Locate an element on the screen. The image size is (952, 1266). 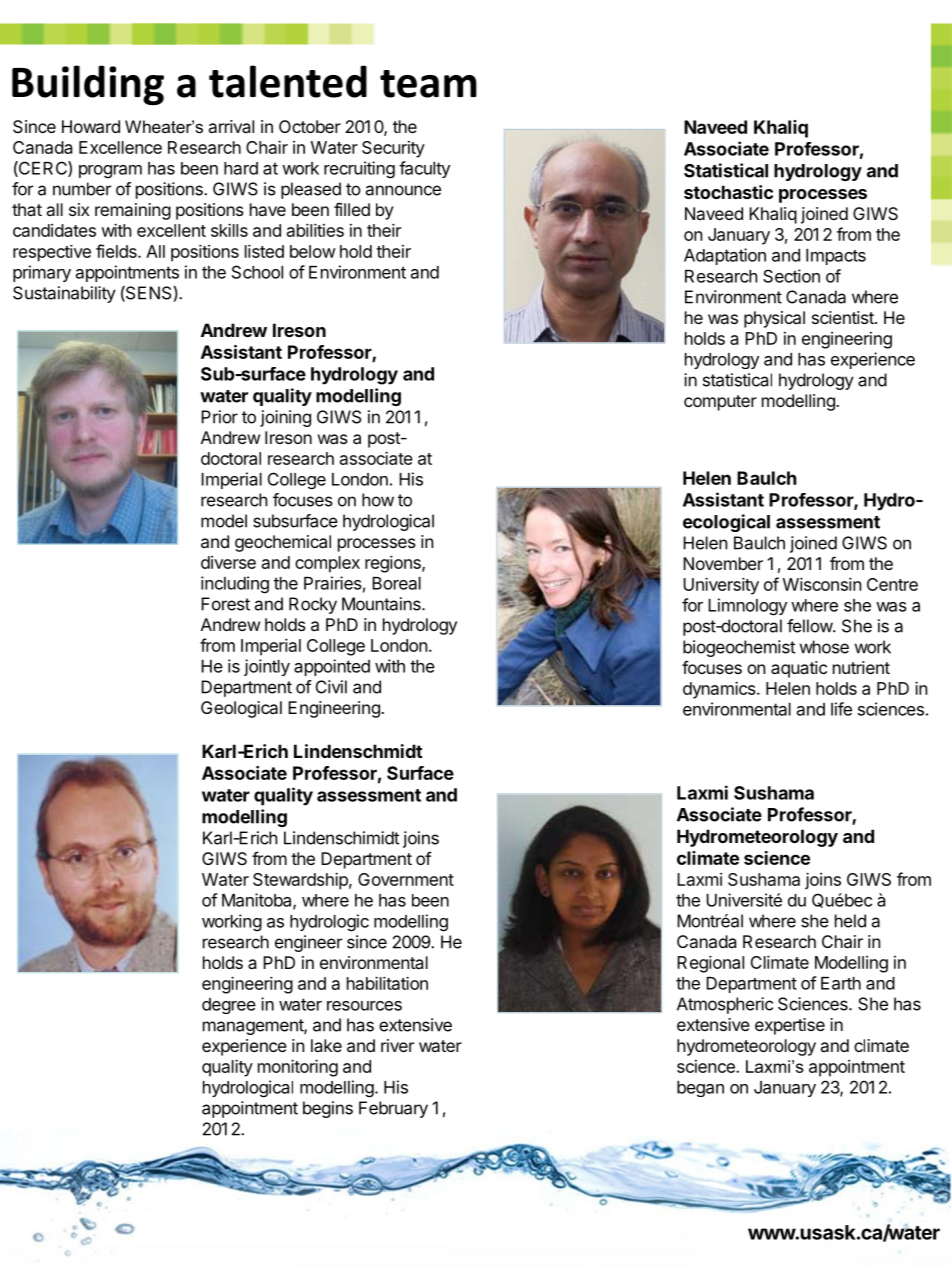
stochastic is located at coordinates (728, 192).
